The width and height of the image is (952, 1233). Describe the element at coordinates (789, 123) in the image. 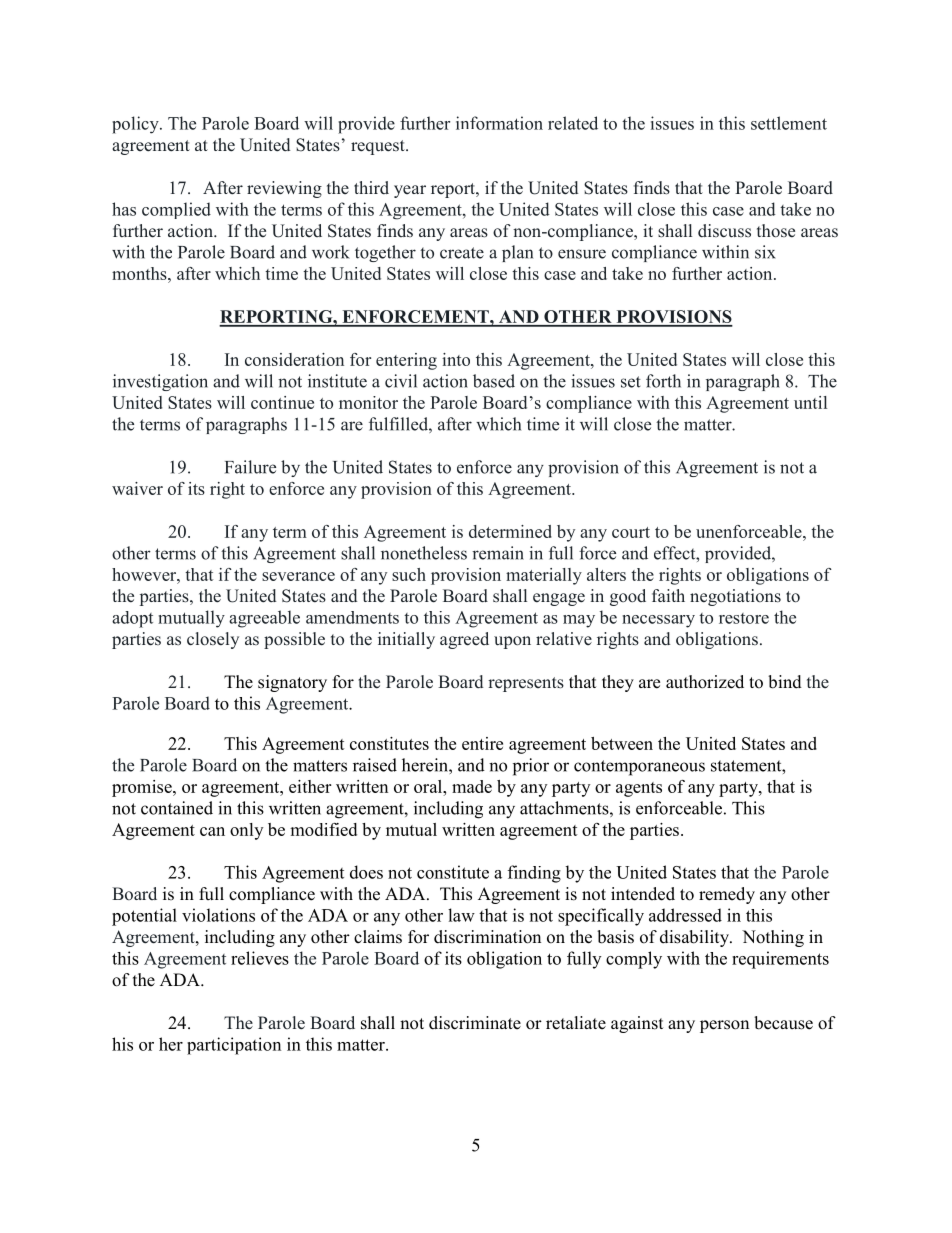

I see `settlement` at that location.
